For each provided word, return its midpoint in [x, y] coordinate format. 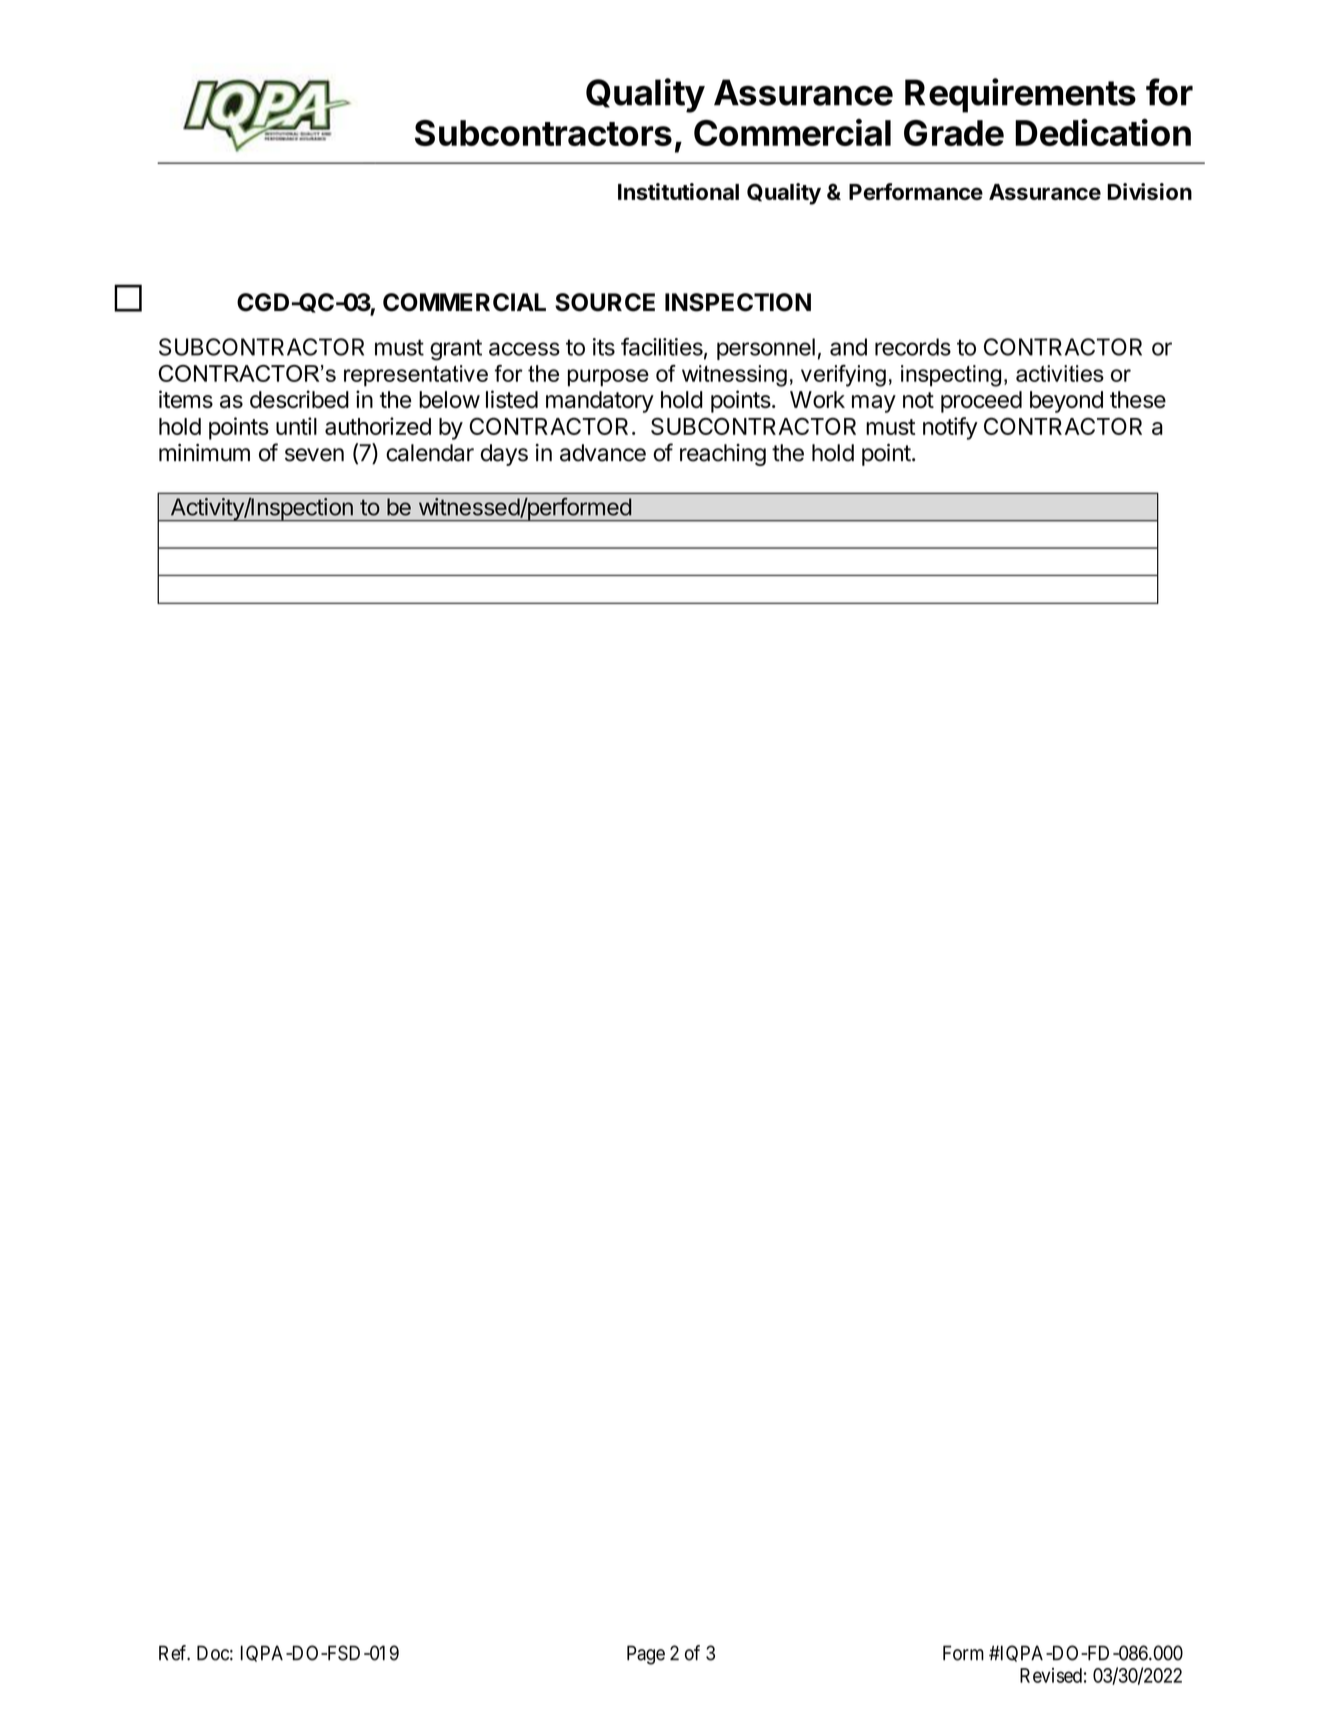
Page [646, 1655]
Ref [174, 1653]
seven [314, 455]
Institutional [678, 191]
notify [950, 428]
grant [456, 350]
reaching [723, 455]
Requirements [1020, 95]
